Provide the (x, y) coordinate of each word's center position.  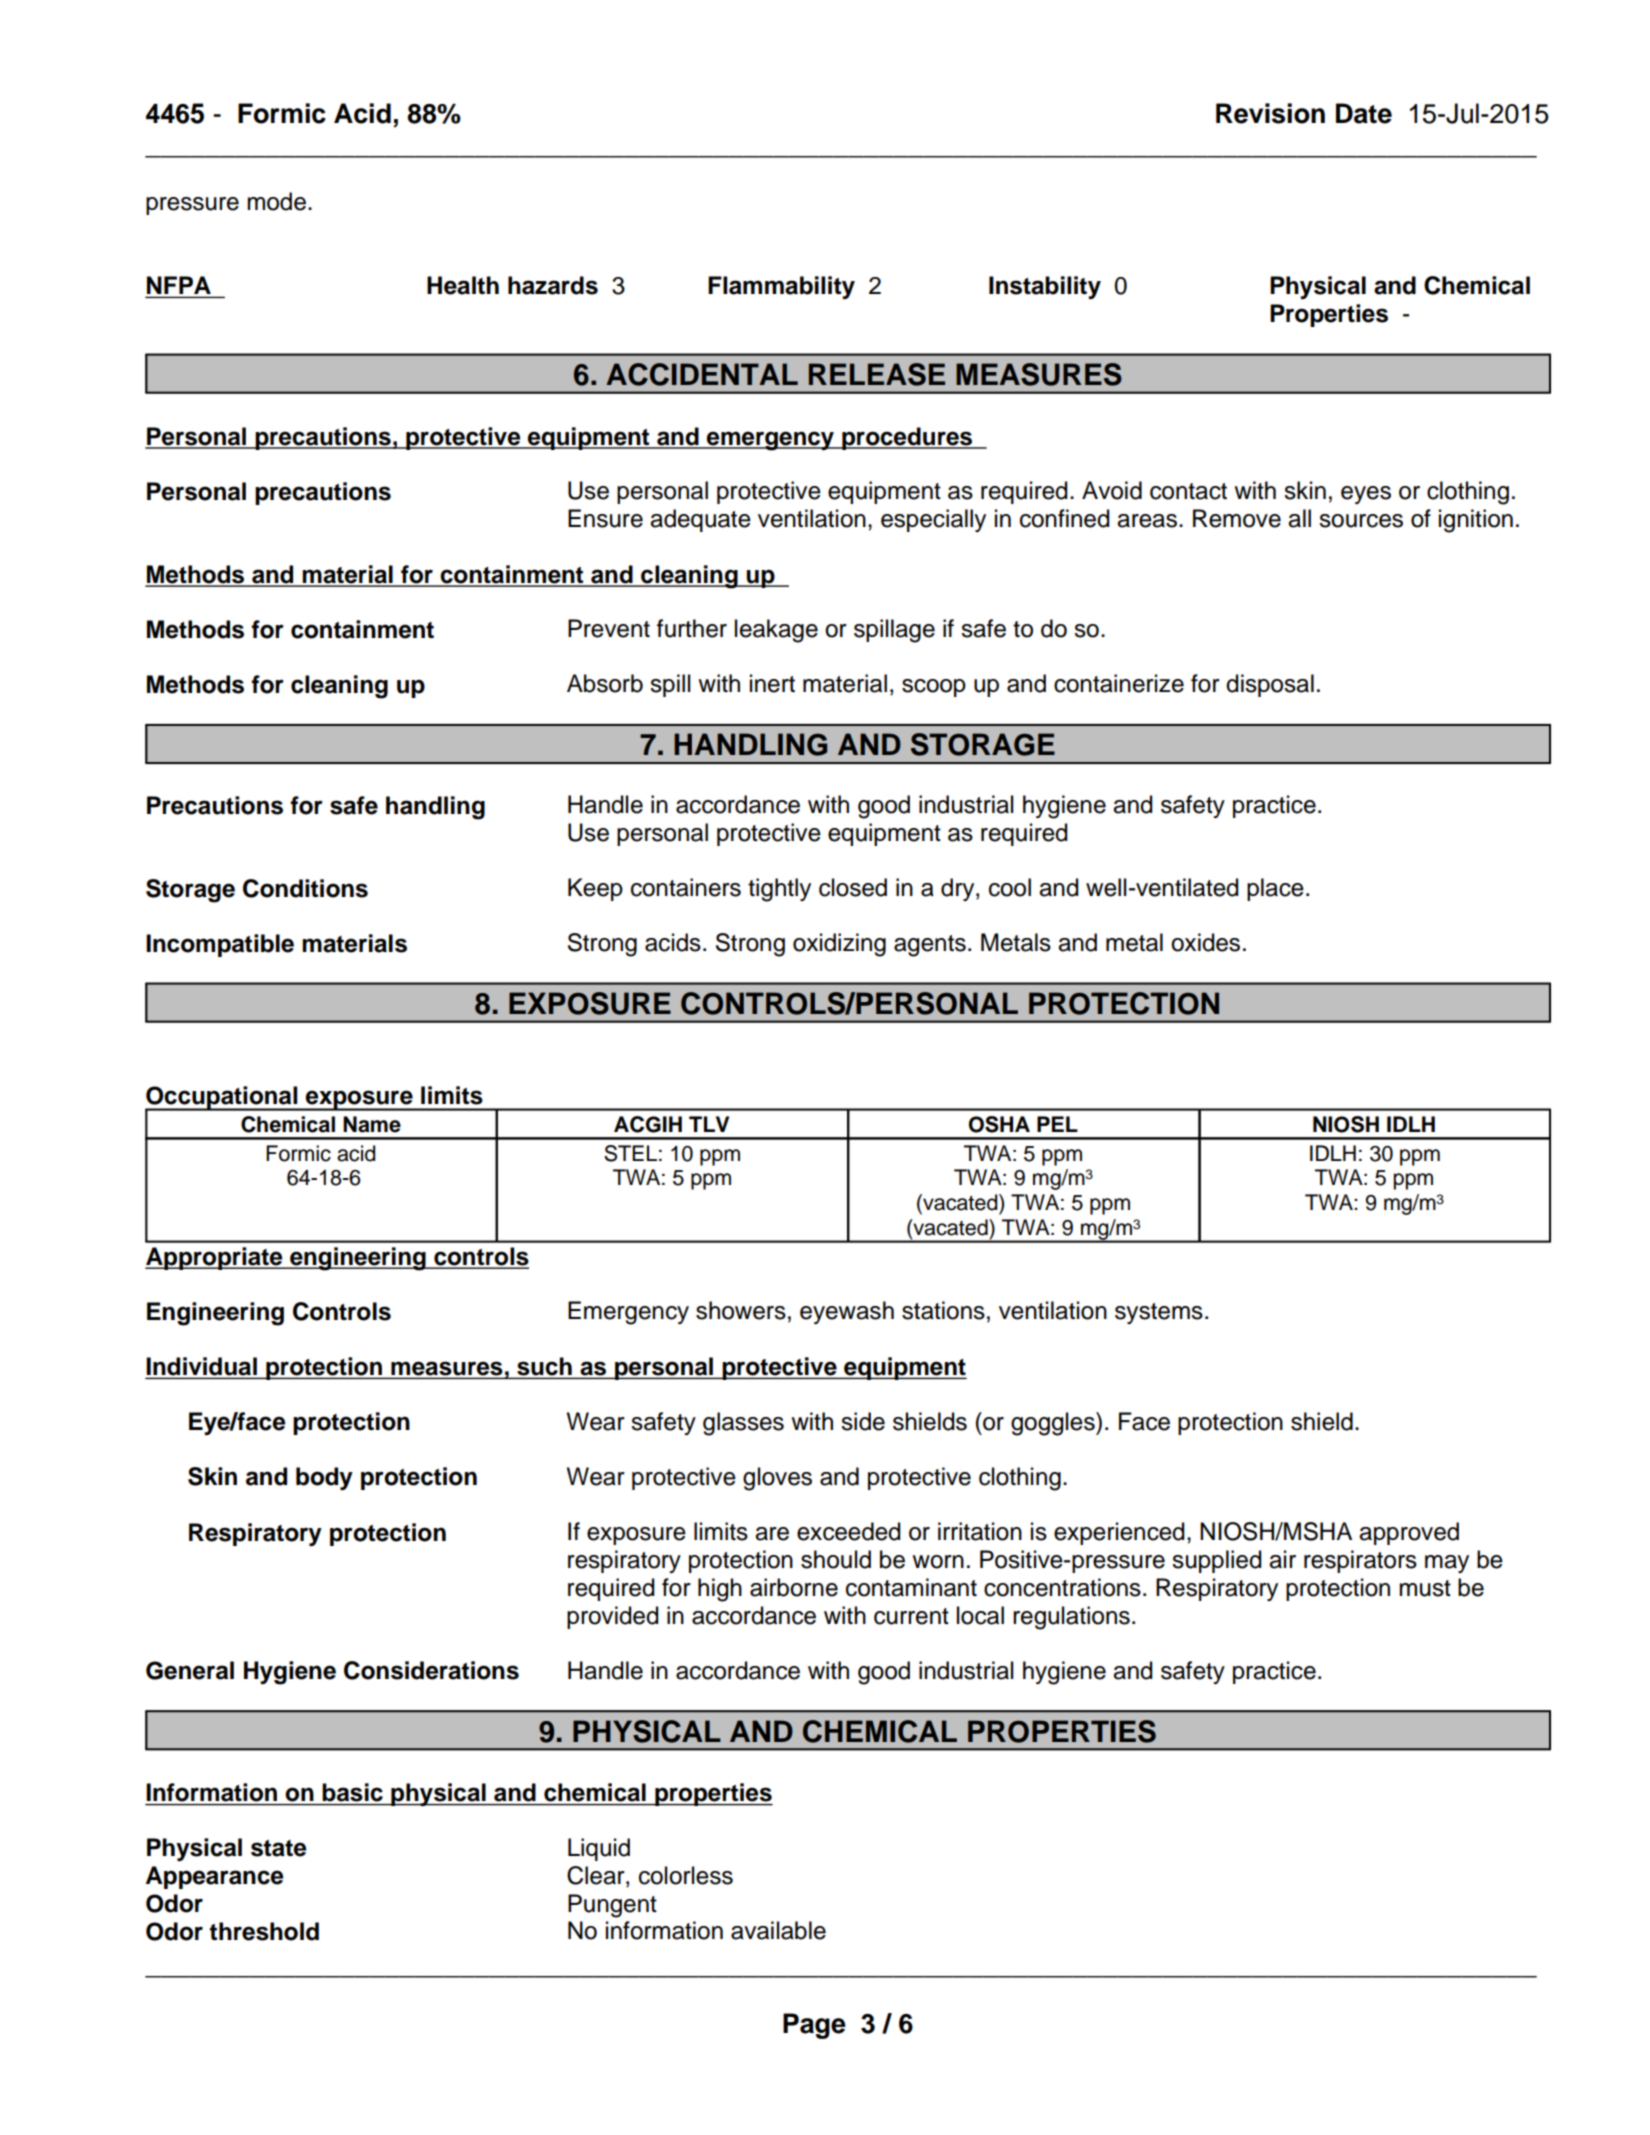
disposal (1270, 685)
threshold (264, 1931)
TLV (709, 1124)
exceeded (849, 1531)
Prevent (609, 628)
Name (372, 1124)
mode (276, 201)
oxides (1205, 942)
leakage (776, 631)
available (778, 1930)
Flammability (781, 287)
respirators (1360, 1561)
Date (1364, 113)
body (324, 1478)
